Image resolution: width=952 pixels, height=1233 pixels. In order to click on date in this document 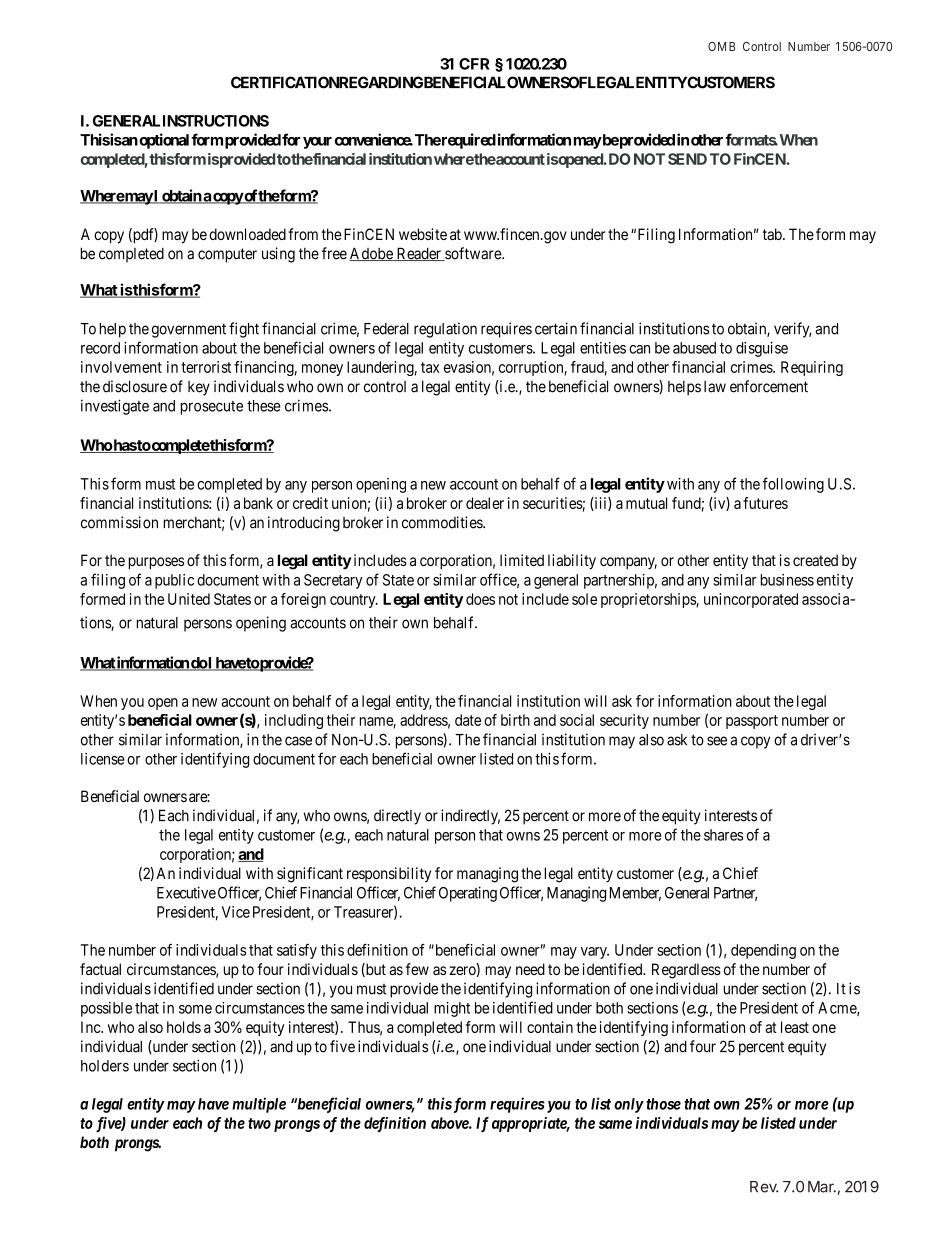, I will do `click(468, 720)`.
